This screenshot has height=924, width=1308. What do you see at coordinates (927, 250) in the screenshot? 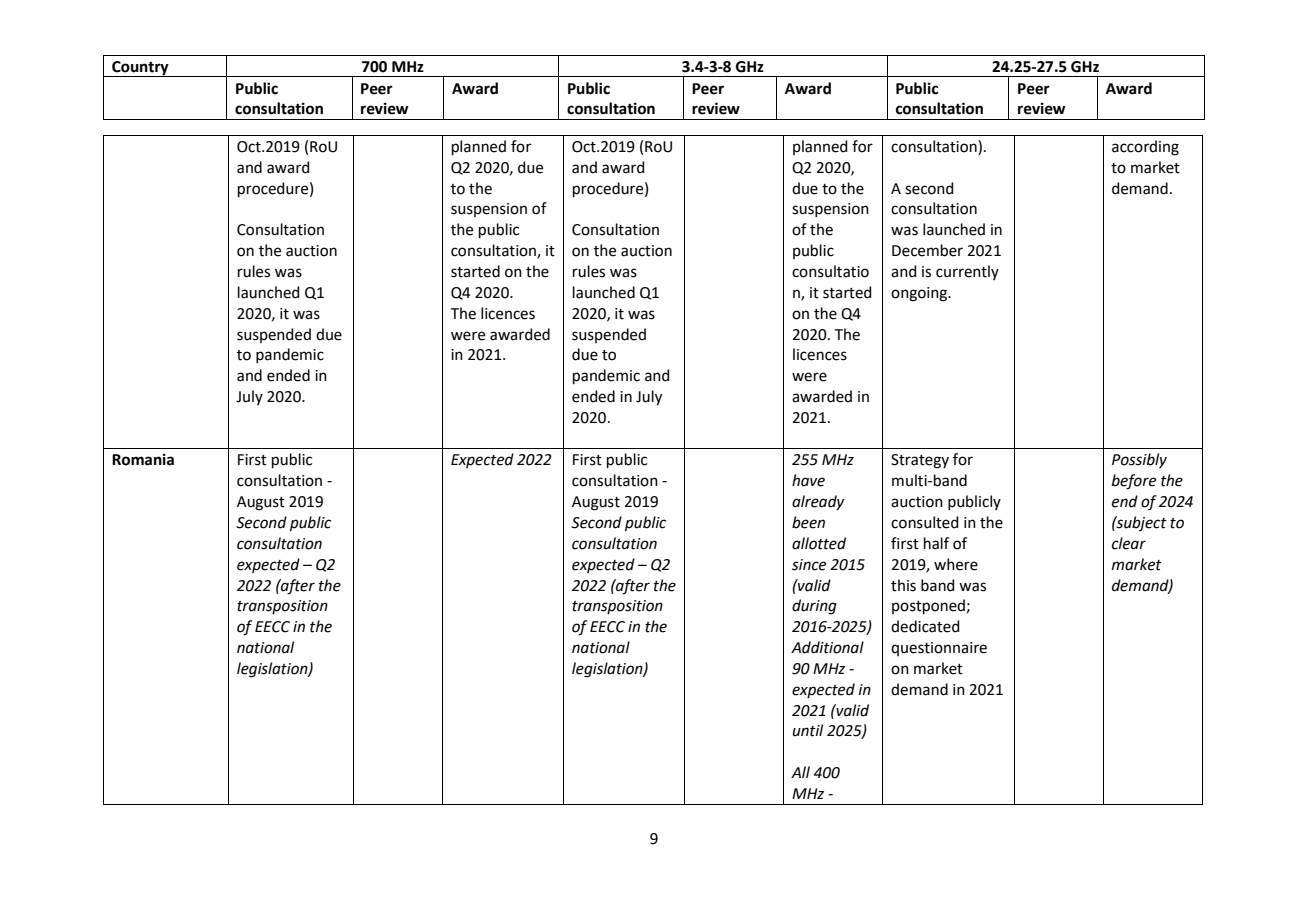
I see `December` at bounding box center [927, 250].
